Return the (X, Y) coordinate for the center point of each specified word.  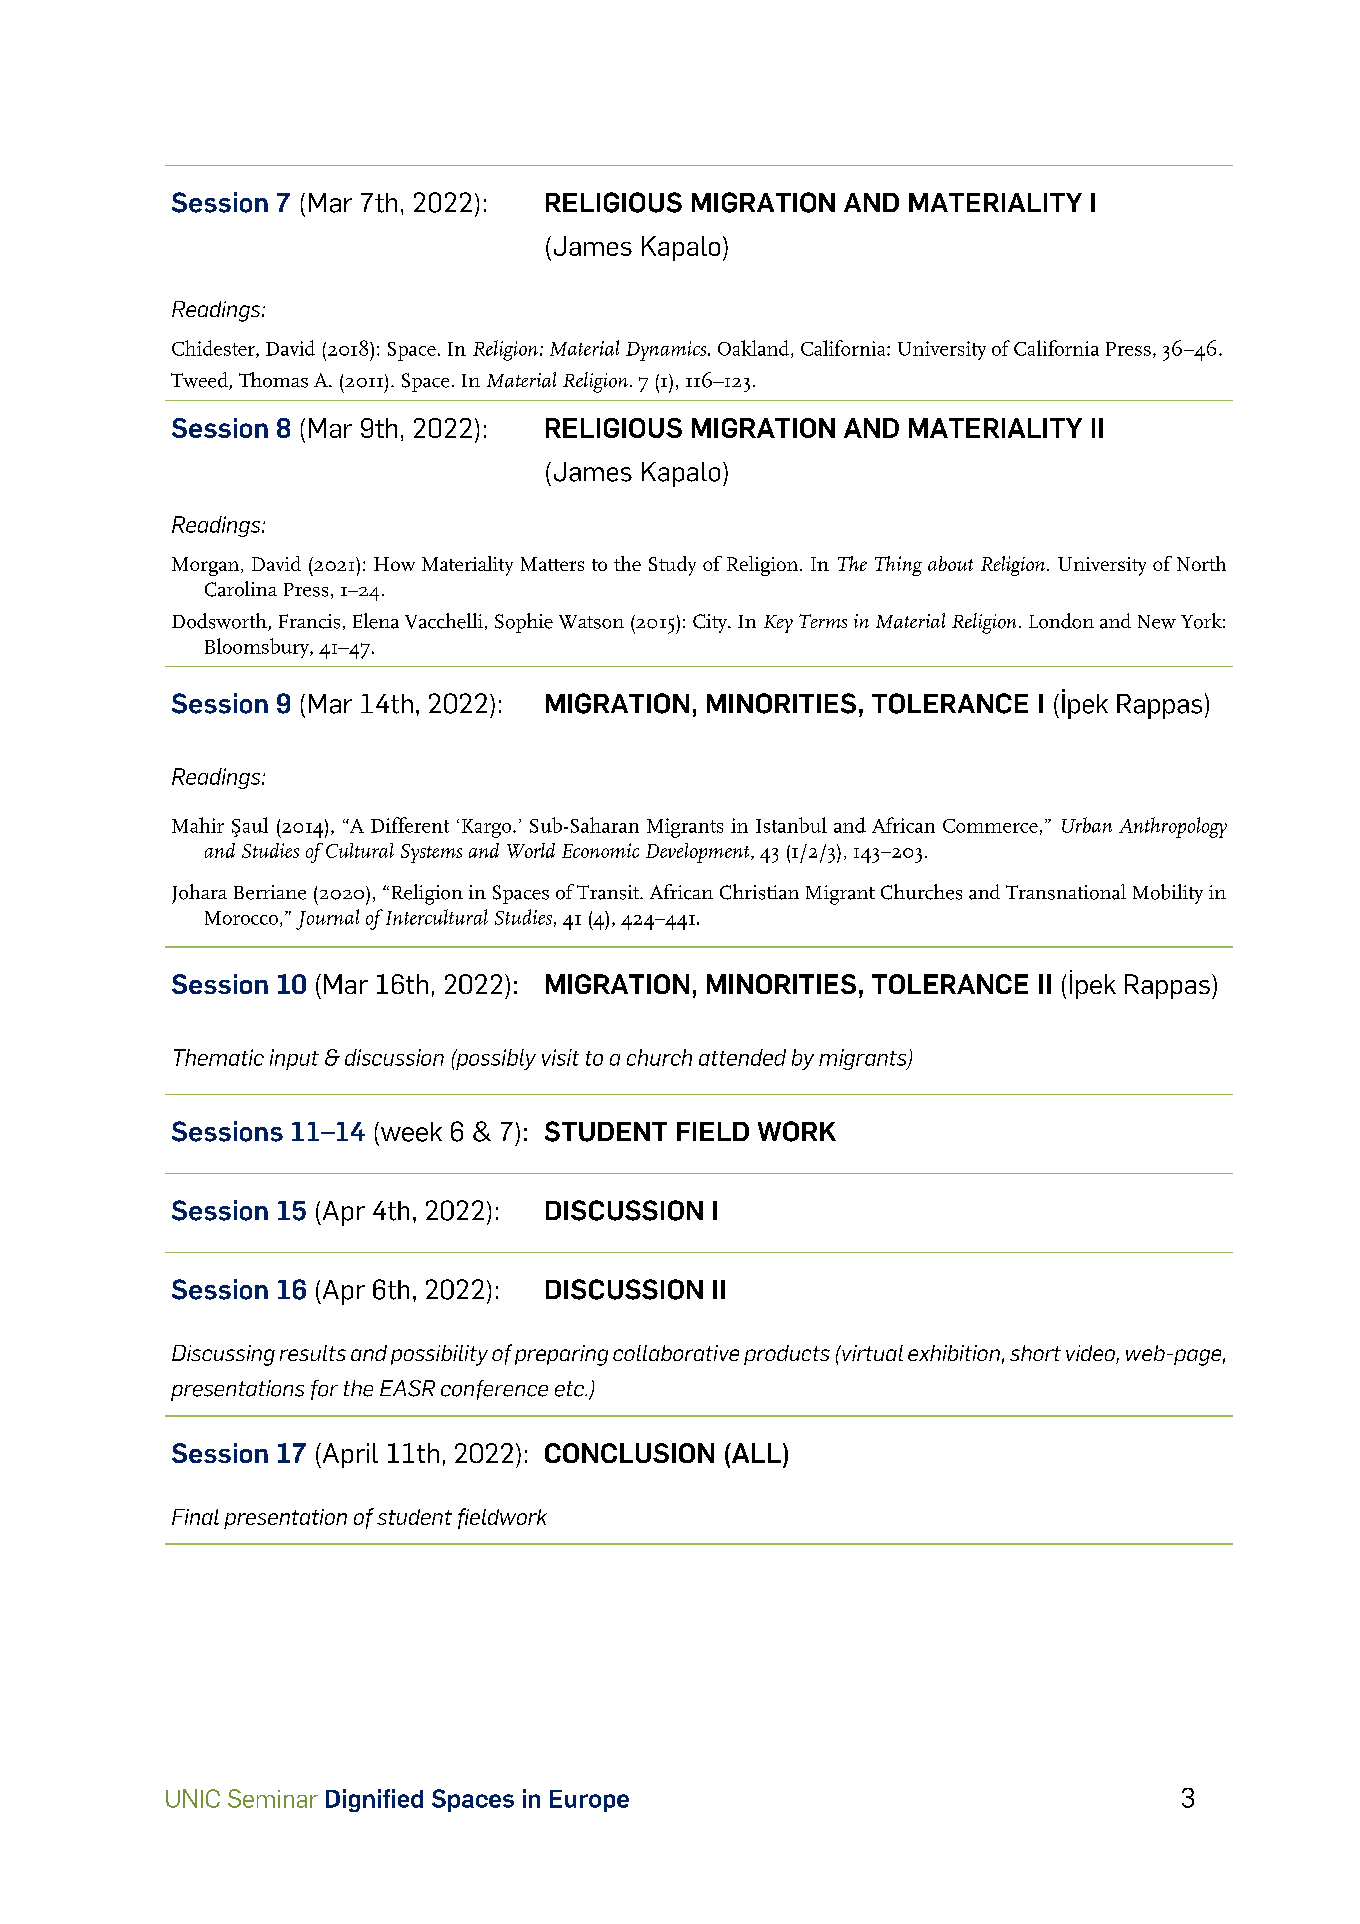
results (313, 1353)
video (1091, 1354)
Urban (1087, 825)
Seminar (273, 1798)
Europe (589, 1801)
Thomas (273, 380)
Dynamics (667, 351)
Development (699, 853)
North (1201, 563)
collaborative (676, 1353)
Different (410, 825)
